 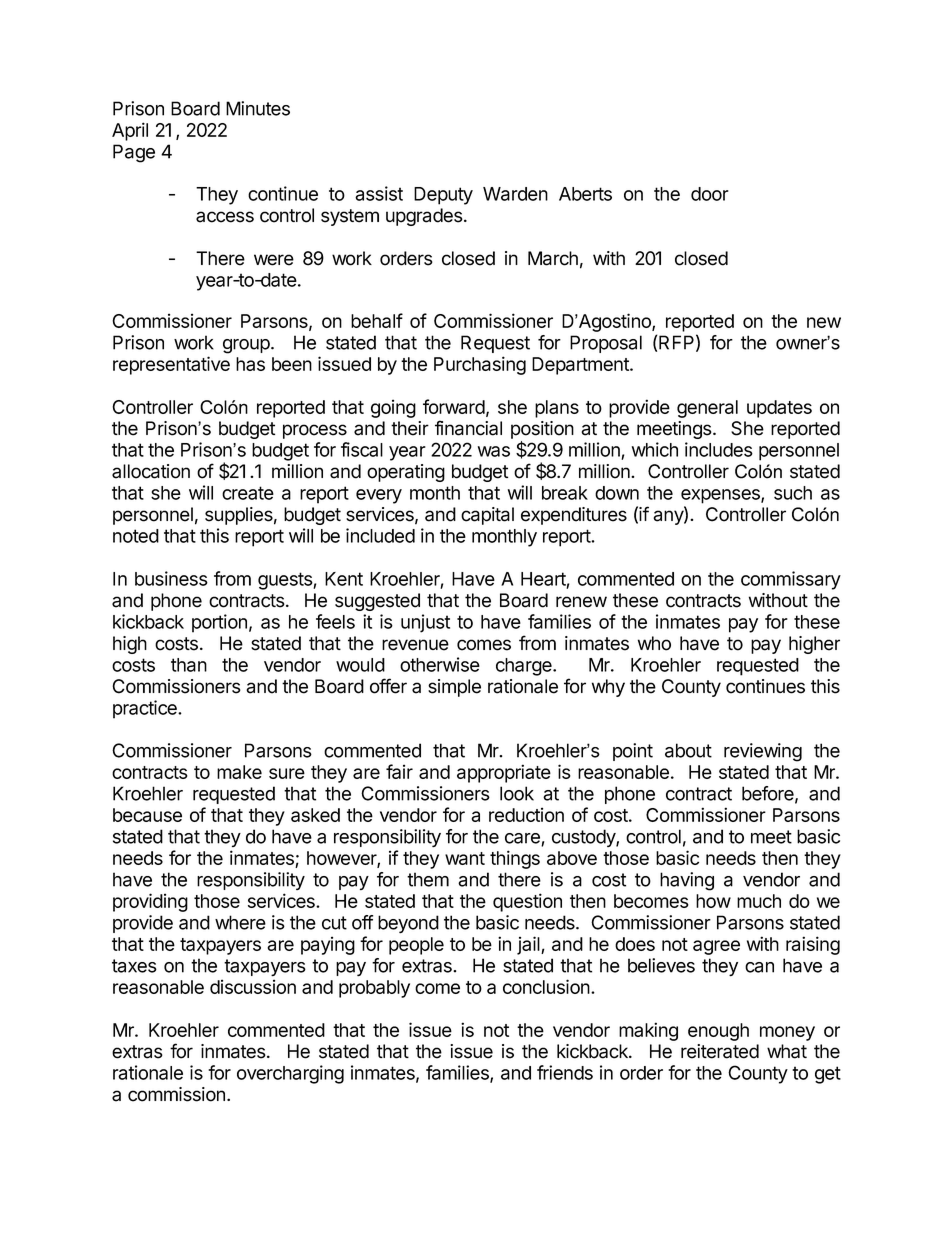 What do you see at coordinates (443, 196) in the screenshot?
I see `Deputy` at bounding box center [443, 196].
